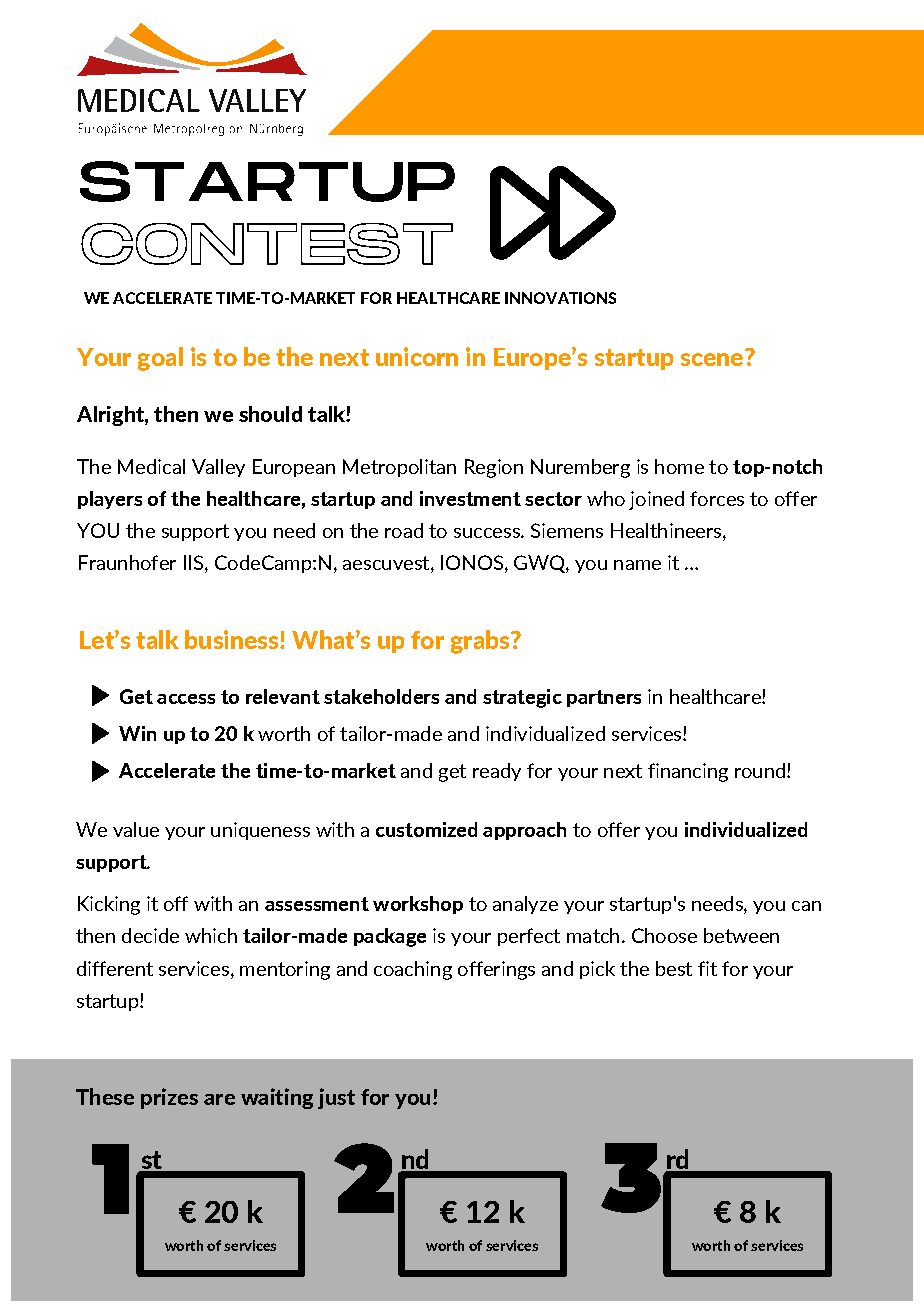  What do you see at coordinates (169, 1098) in the screenshot?
I see `prizes` at bounding box center [169, 1098].
